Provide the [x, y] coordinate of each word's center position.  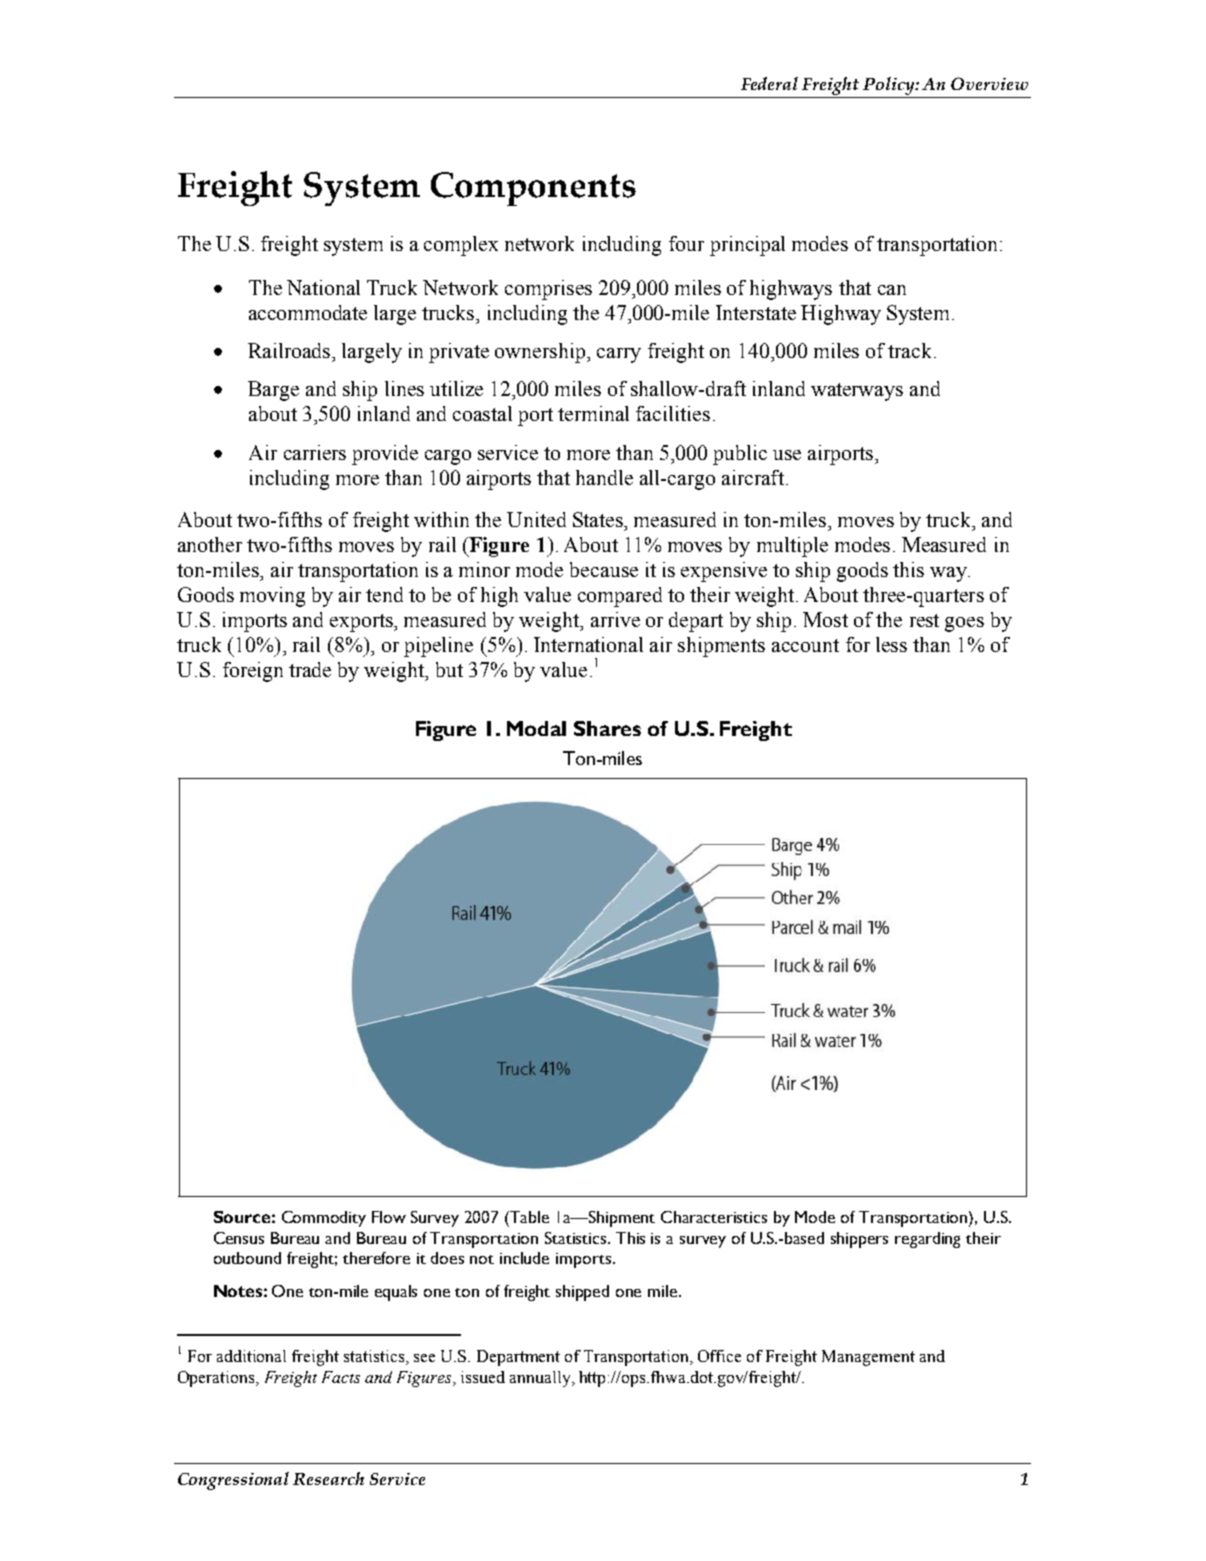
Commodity [324, 1219]
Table [529, 1217]
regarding [927, 1240]
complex [461, 246]
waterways [857, 392]
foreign [253, 672]
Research [328, 1478]
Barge [273, 391]
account [805, 645]
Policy [890, 86]
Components [533, 189]
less [891, 644]
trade [310, 669]
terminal [593, 413]
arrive [615, 619]
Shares [607, 728]
